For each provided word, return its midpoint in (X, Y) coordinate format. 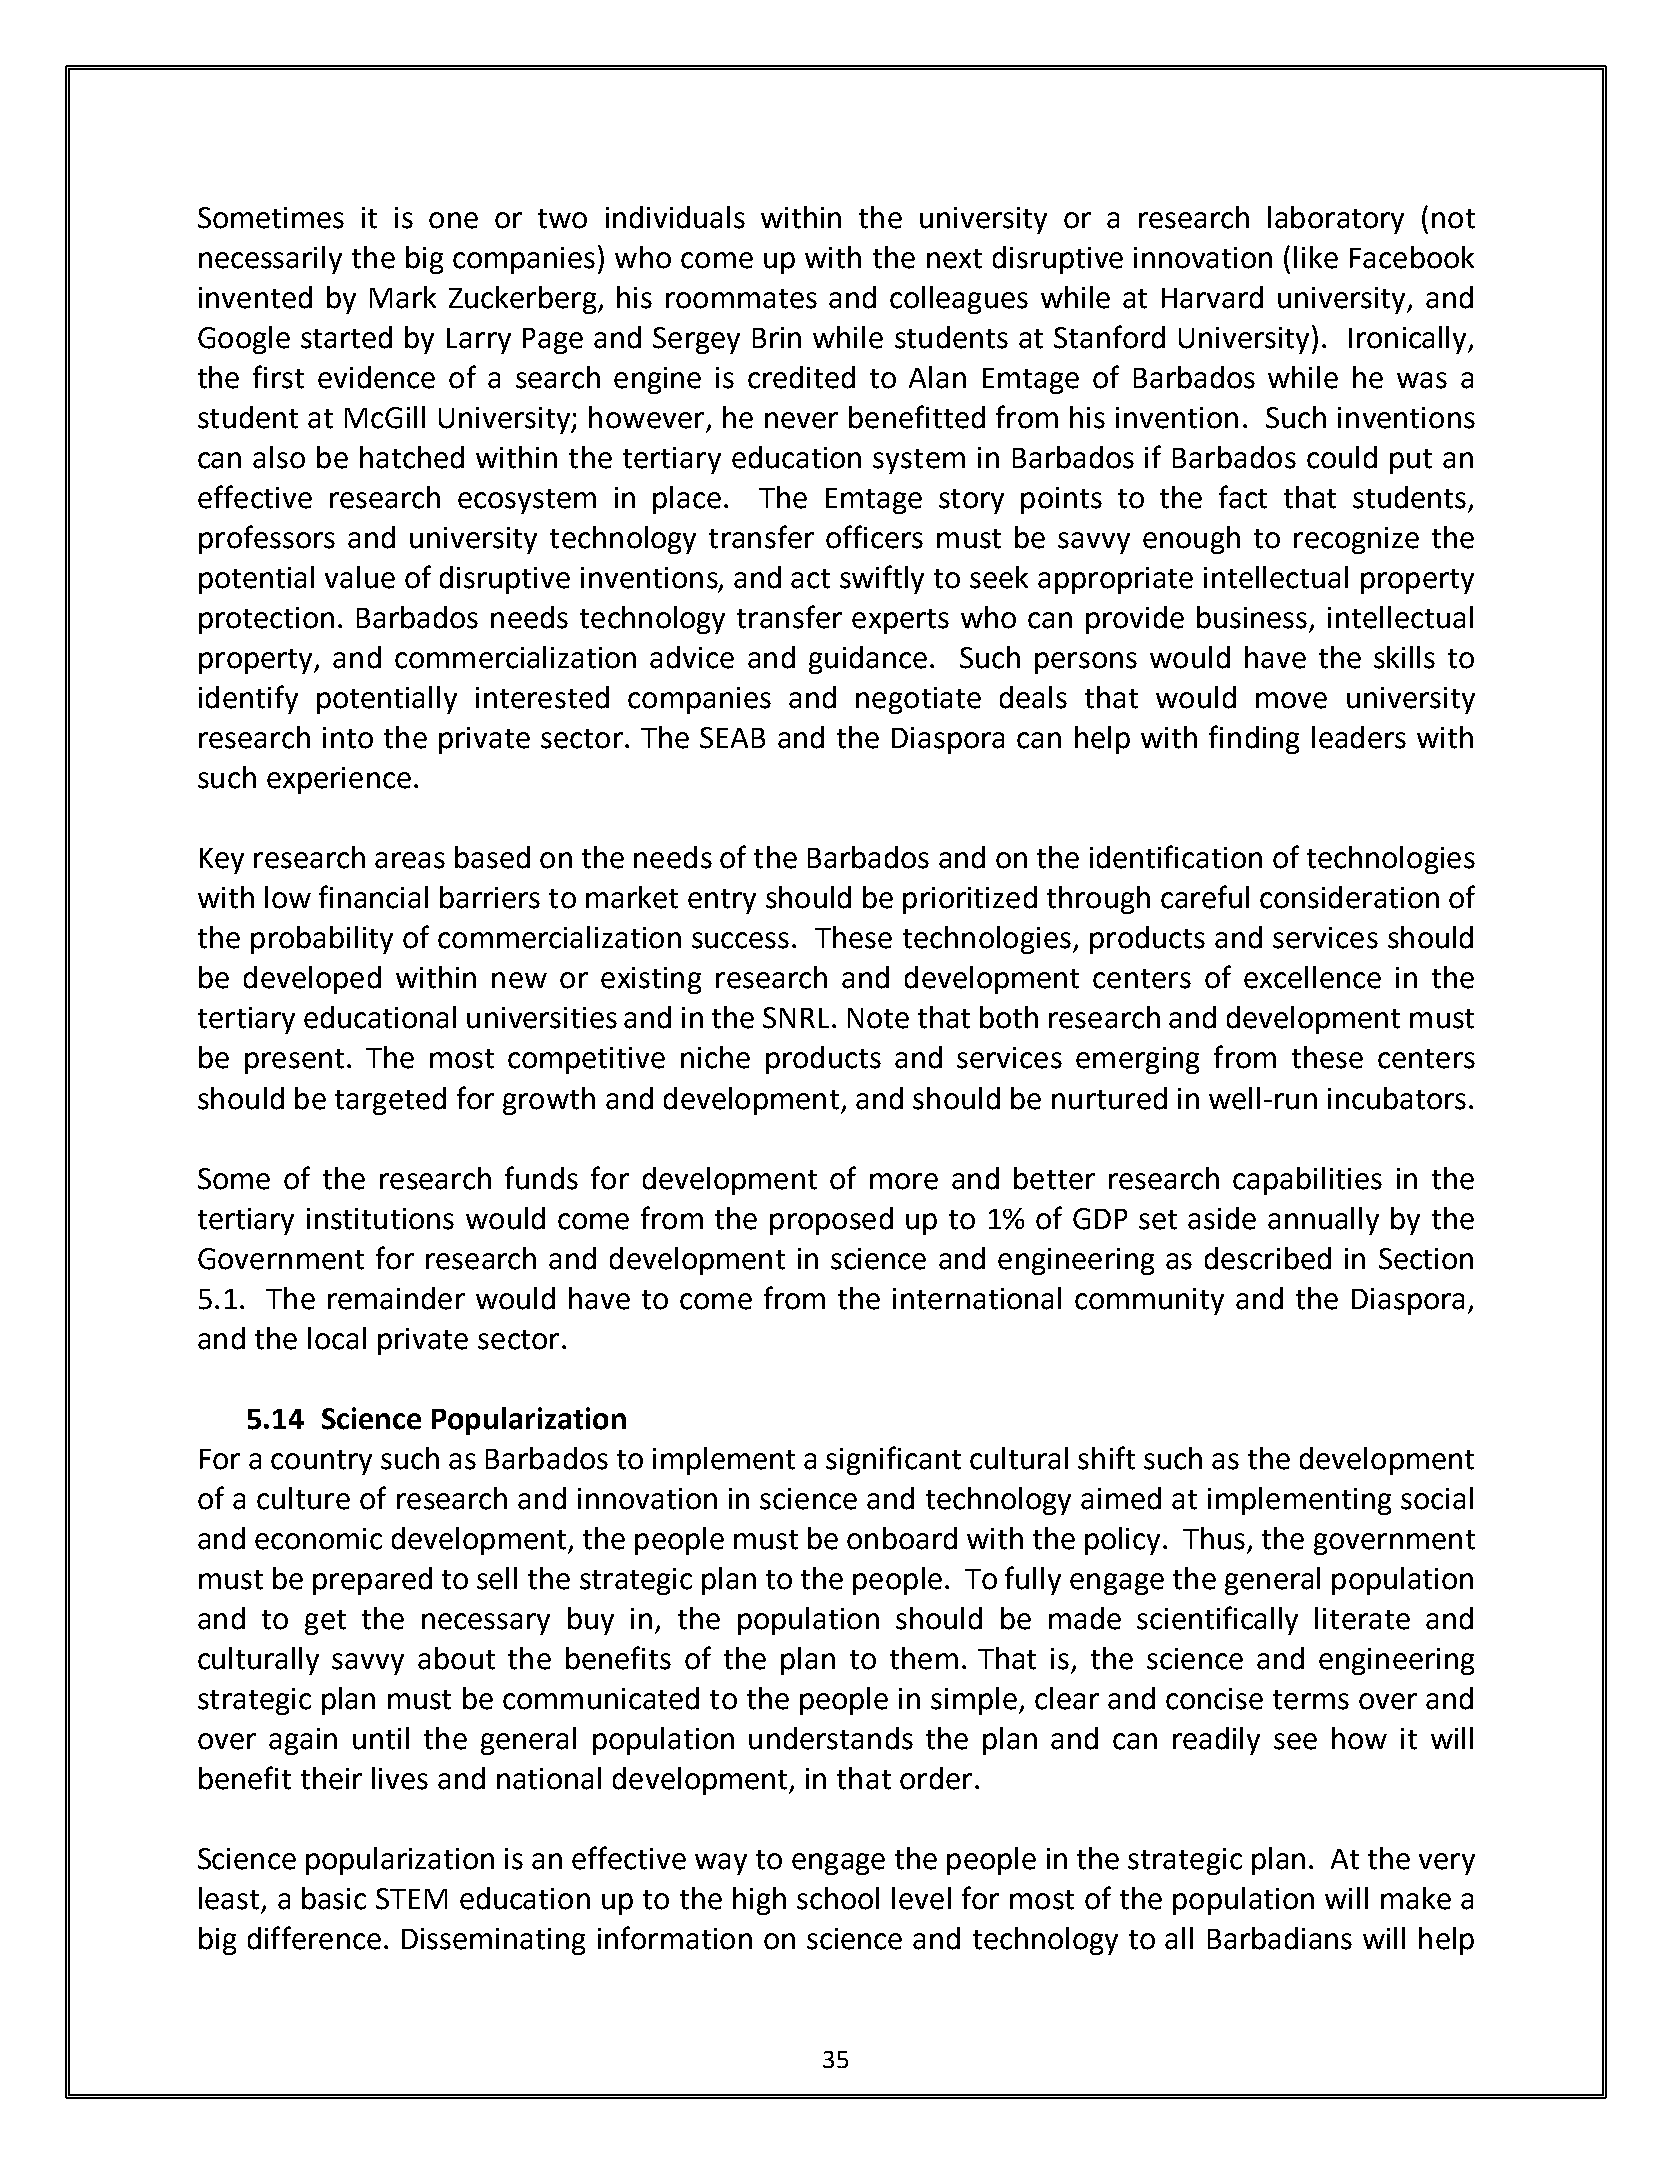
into (348, 738)
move (1291, 700)
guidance (868, 660)
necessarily (270, 260)
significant (893, 1460)
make (1416, 1898)
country (321, 1462)
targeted (390, 1101)
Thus (1214, 1538)
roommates (741, 299)
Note (878, 1018)
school (838, 1898)
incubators (1397, 1098)
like (1316, 257)
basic (334, 1898)
